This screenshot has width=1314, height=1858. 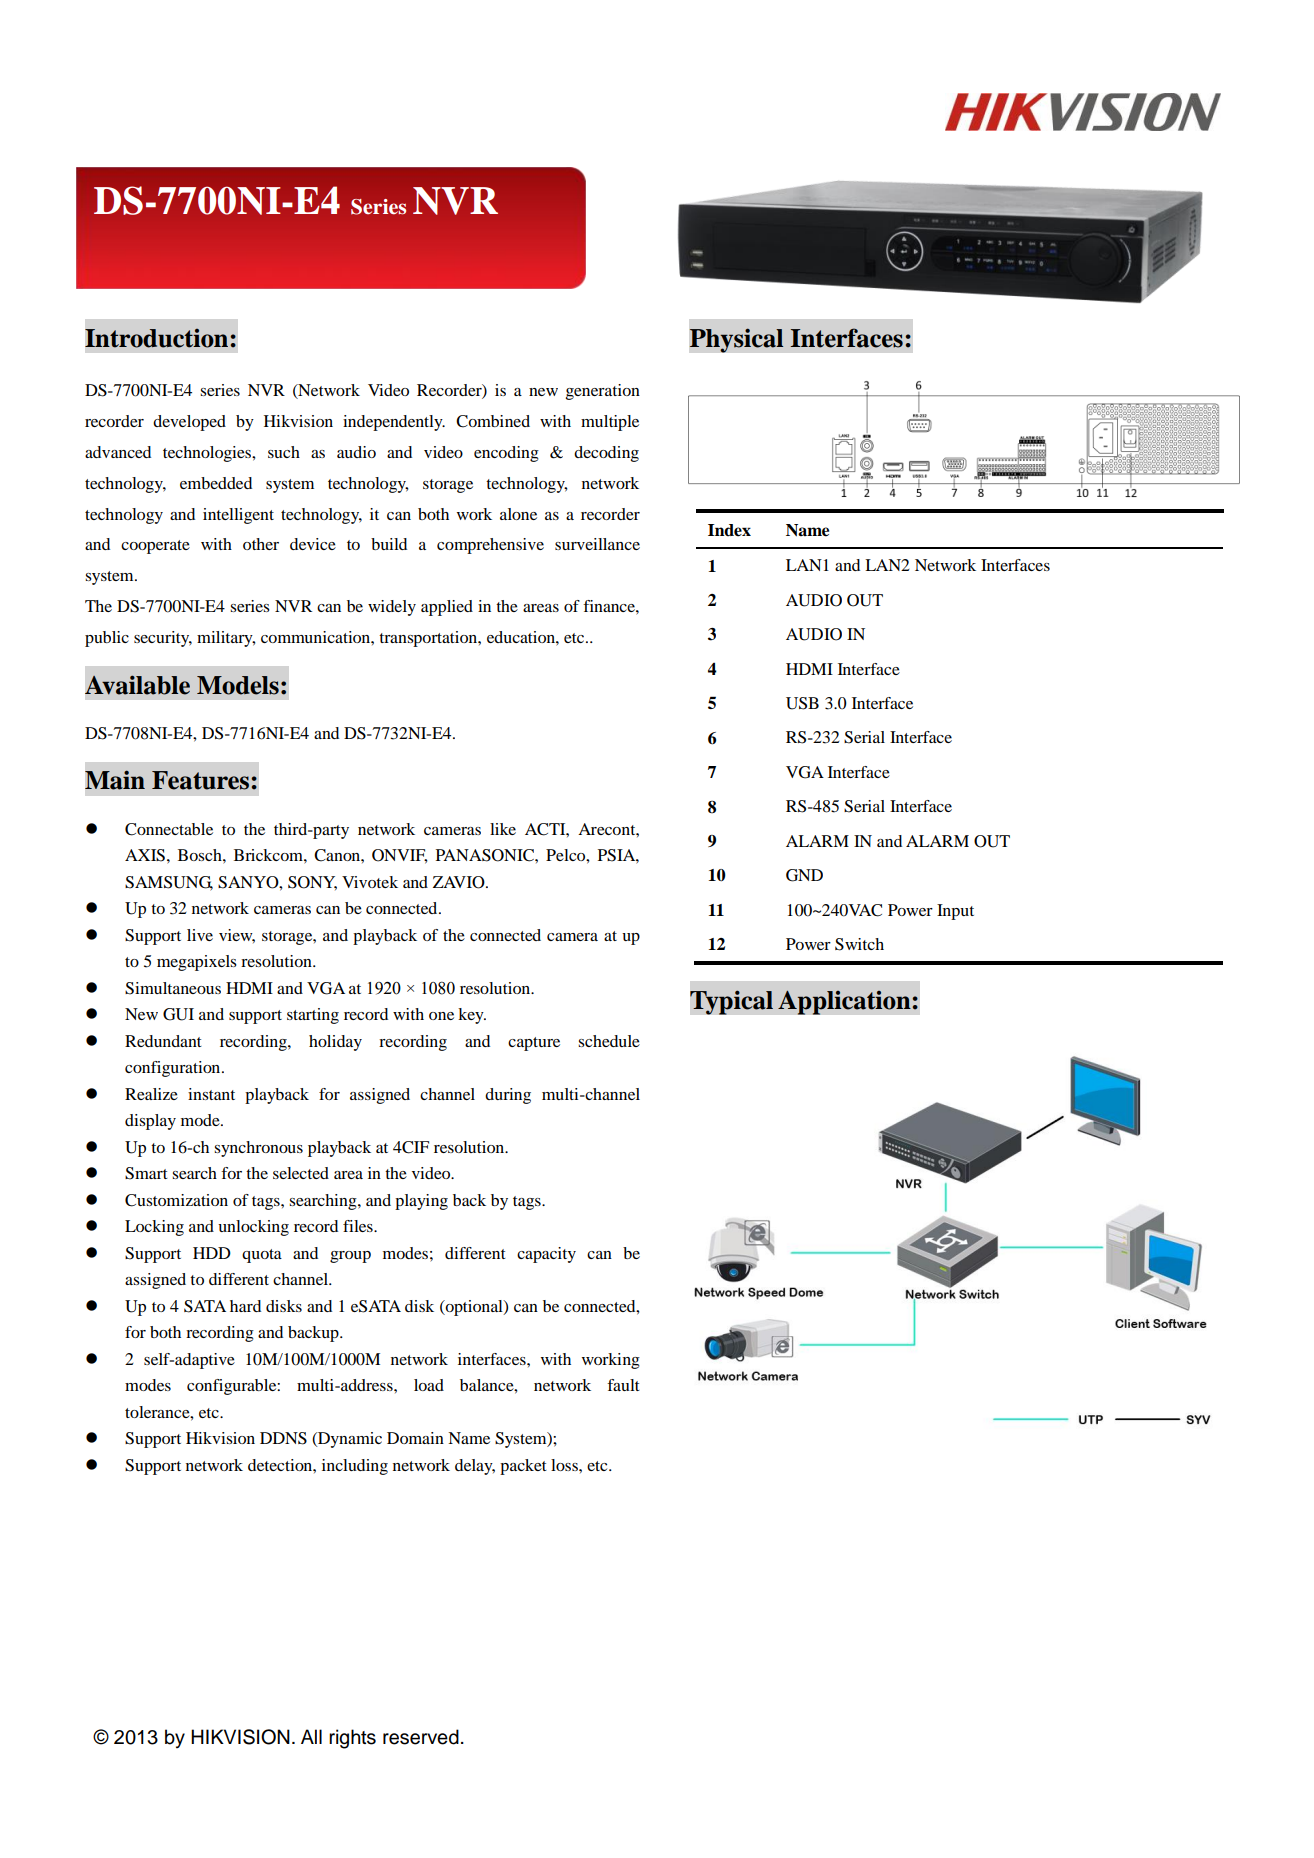 I want to click on GUI, so click(x=178, y=1014).
